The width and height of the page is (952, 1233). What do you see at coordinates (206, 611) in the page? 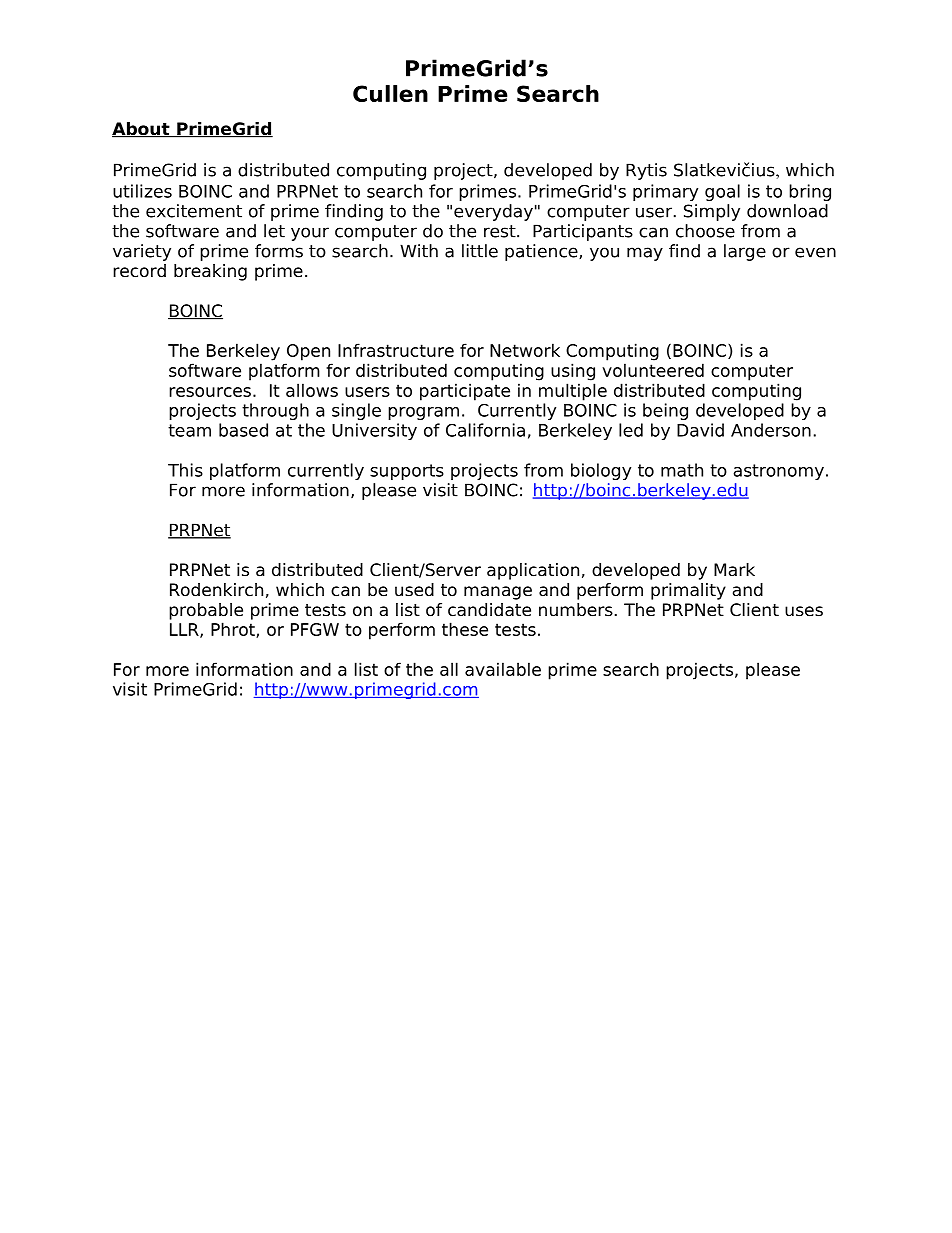
I see `probable` at bounding box center [206, 611].
